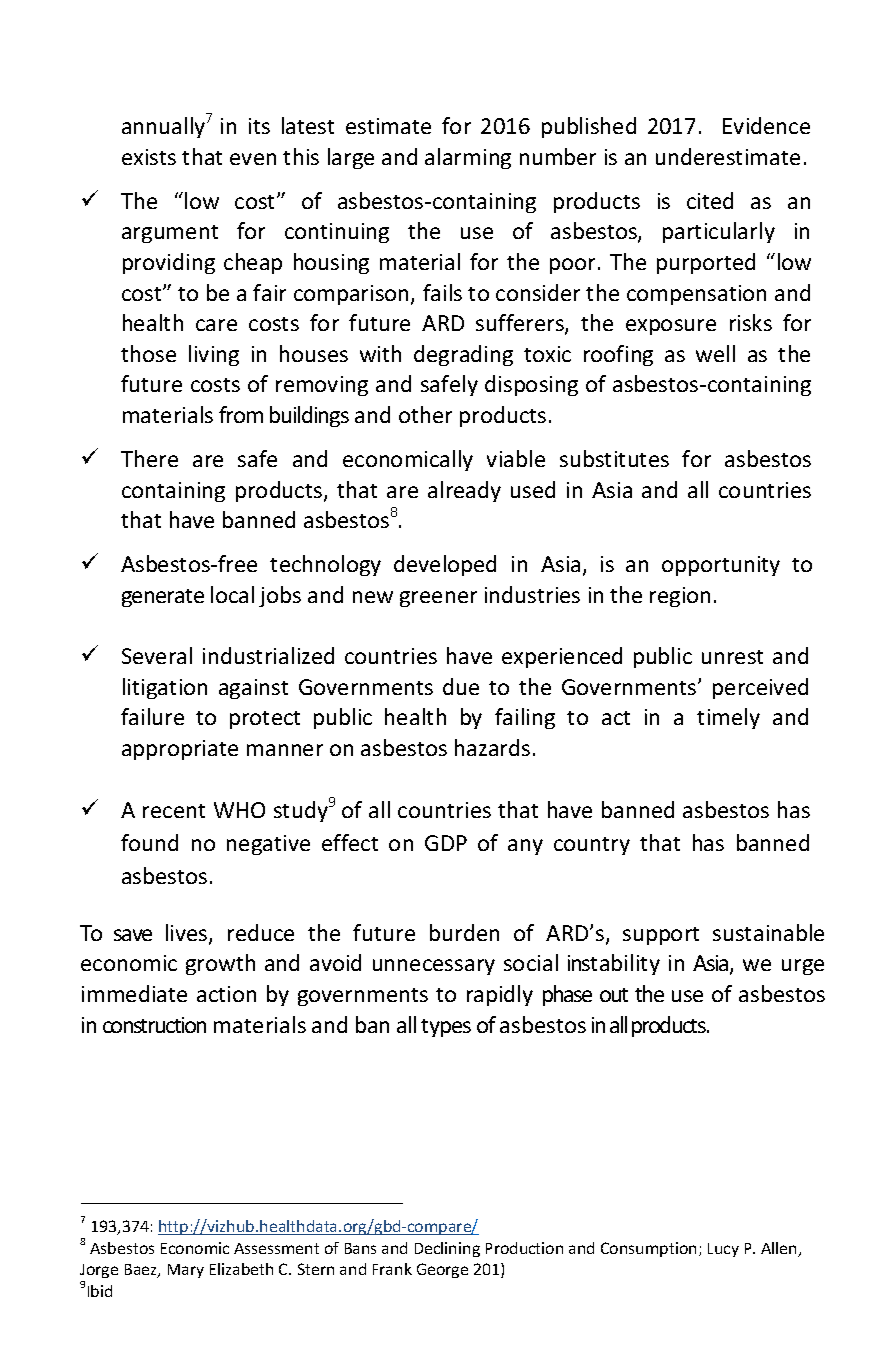 The width and height of the image is (896, 1345). What do you see at coordinates (614, 995) in the image?
I see `out` at bounding box center [614, 995].
